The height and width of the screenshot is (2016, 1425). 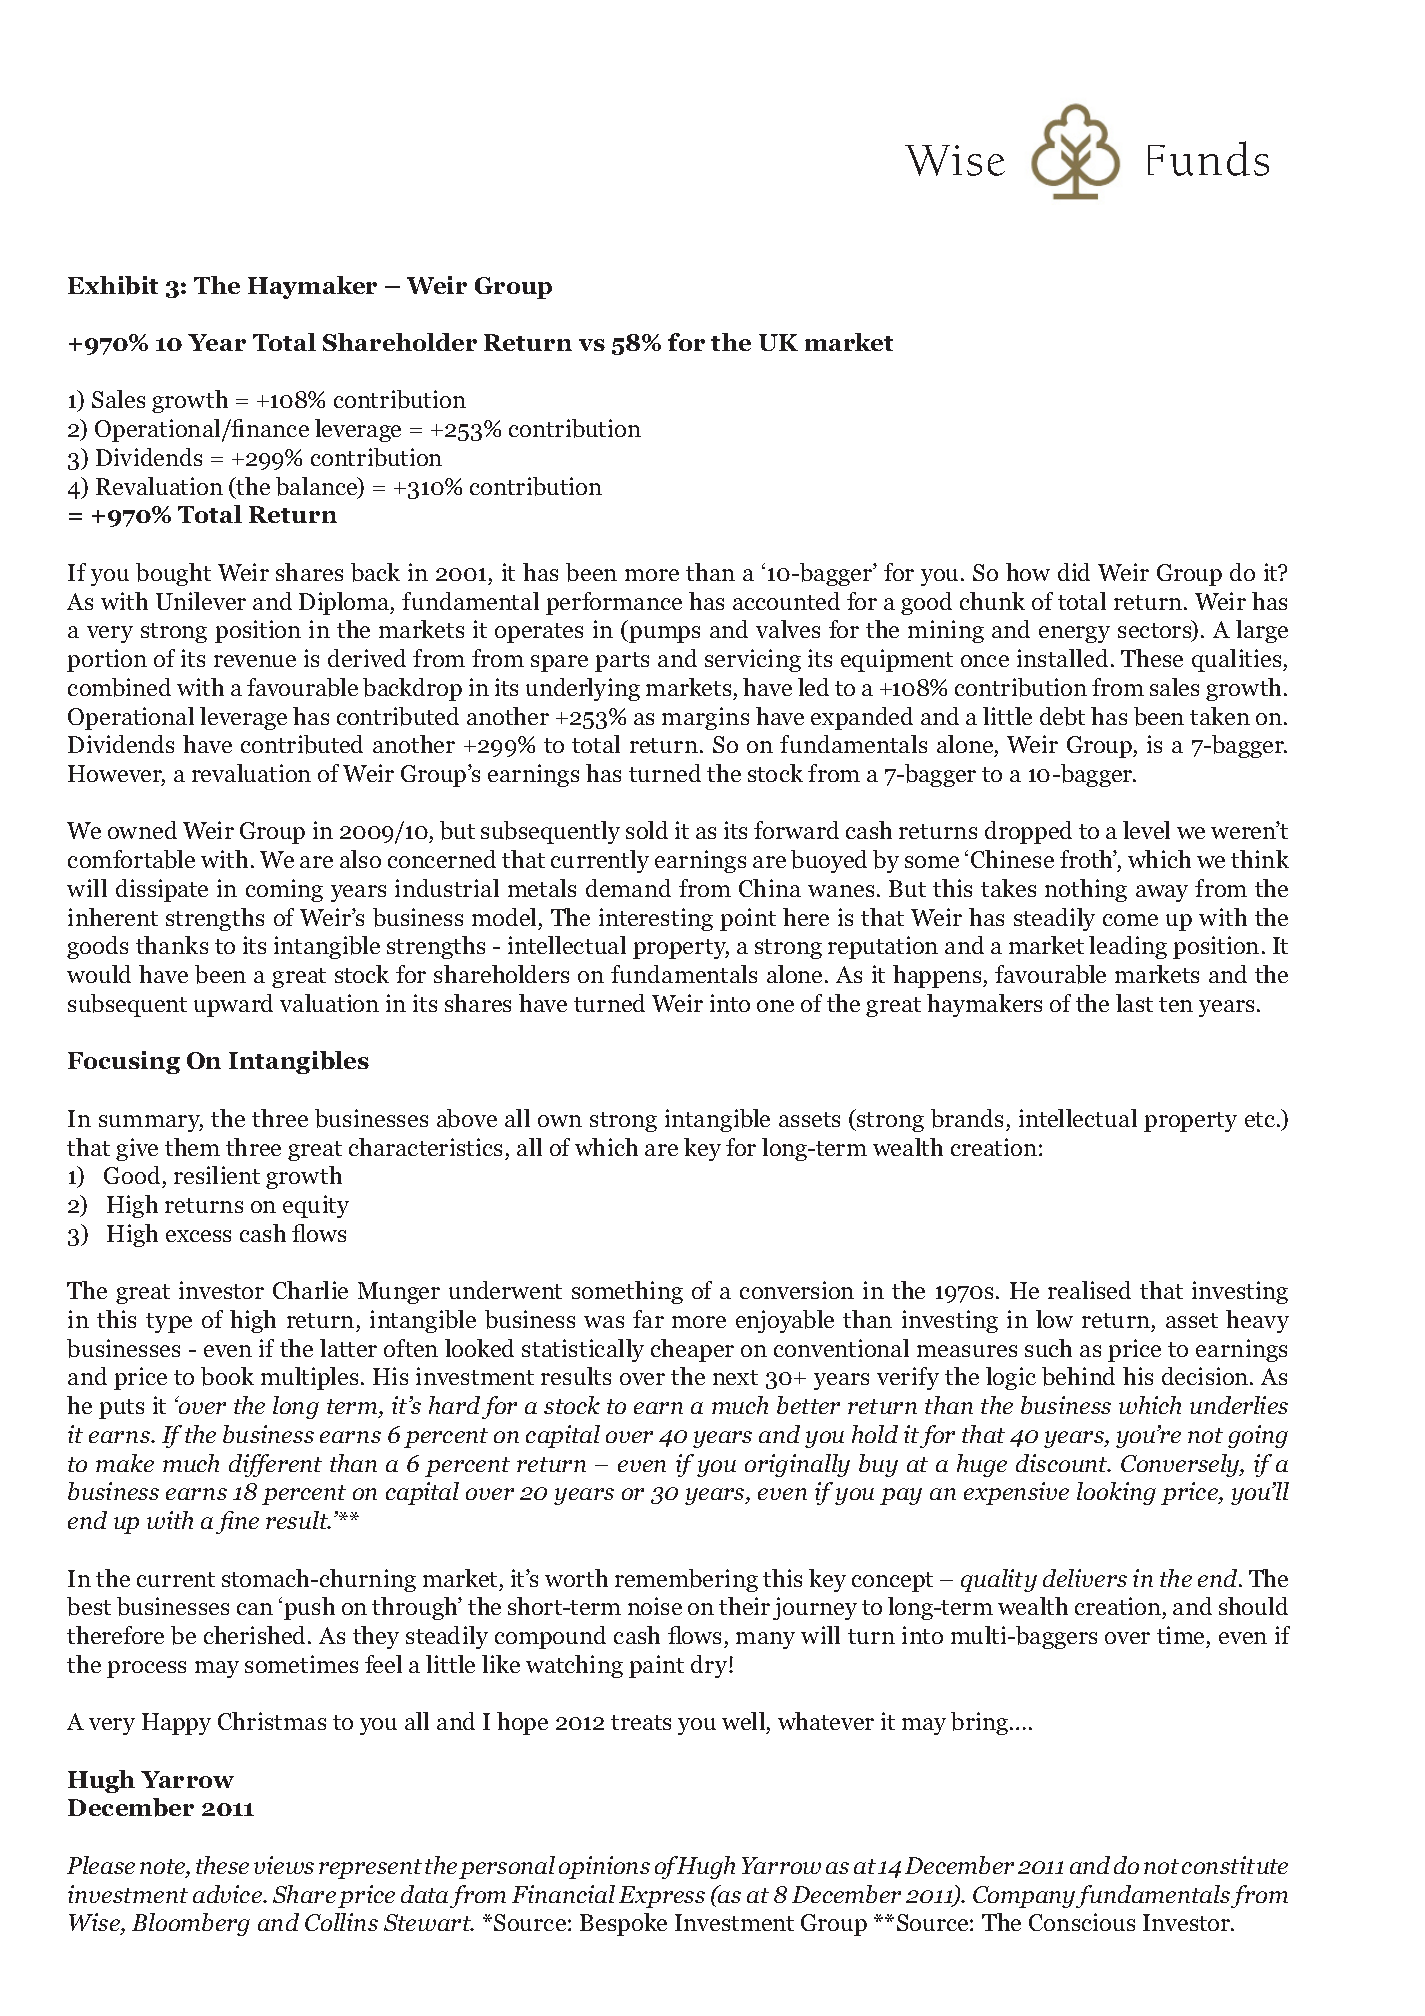 What do you see at coordinates (656, 919) in the screenshot?
I see `interesting` at bounding box center [656, 919].
